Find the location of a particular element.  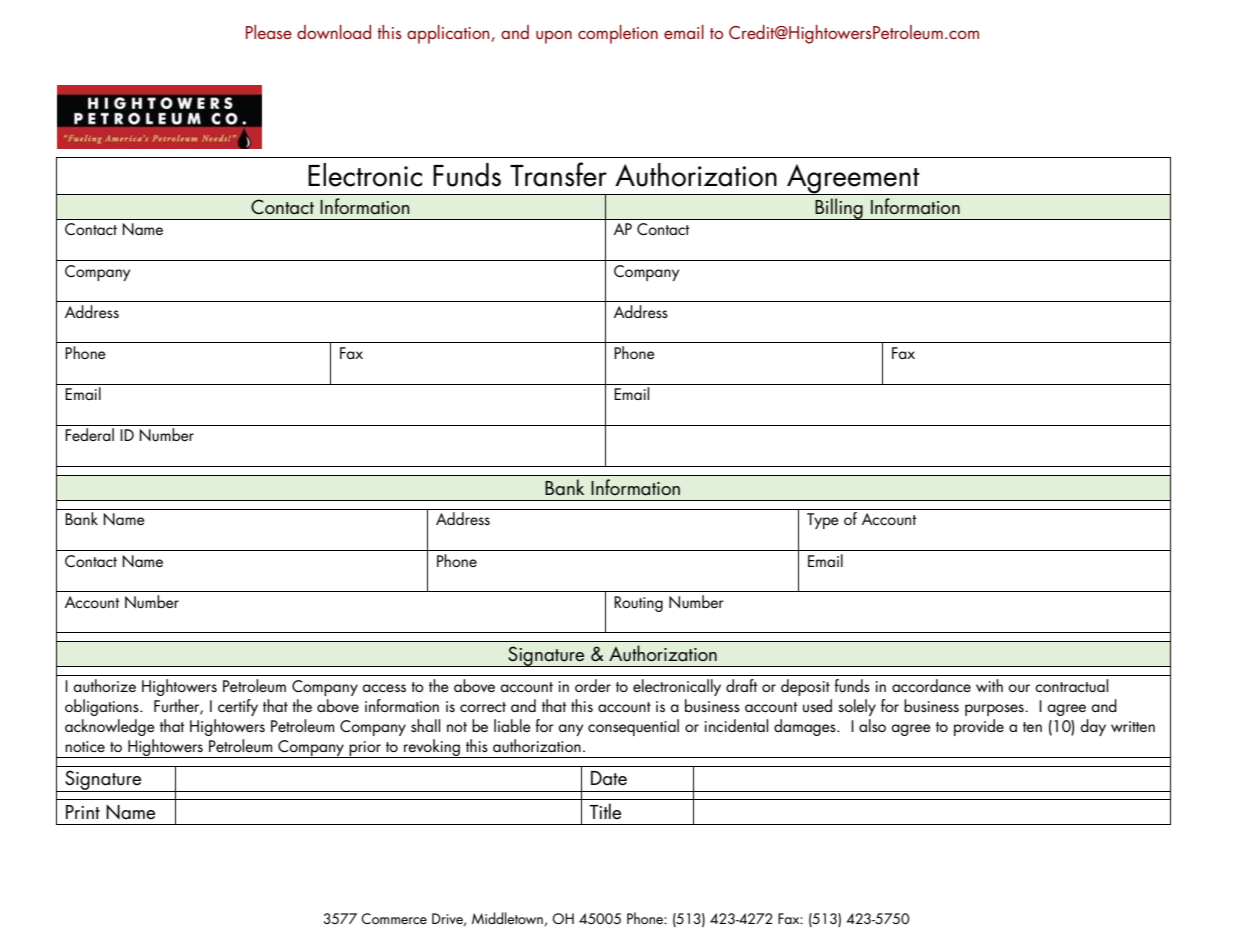

Type is located at coordinates (823, 521).
